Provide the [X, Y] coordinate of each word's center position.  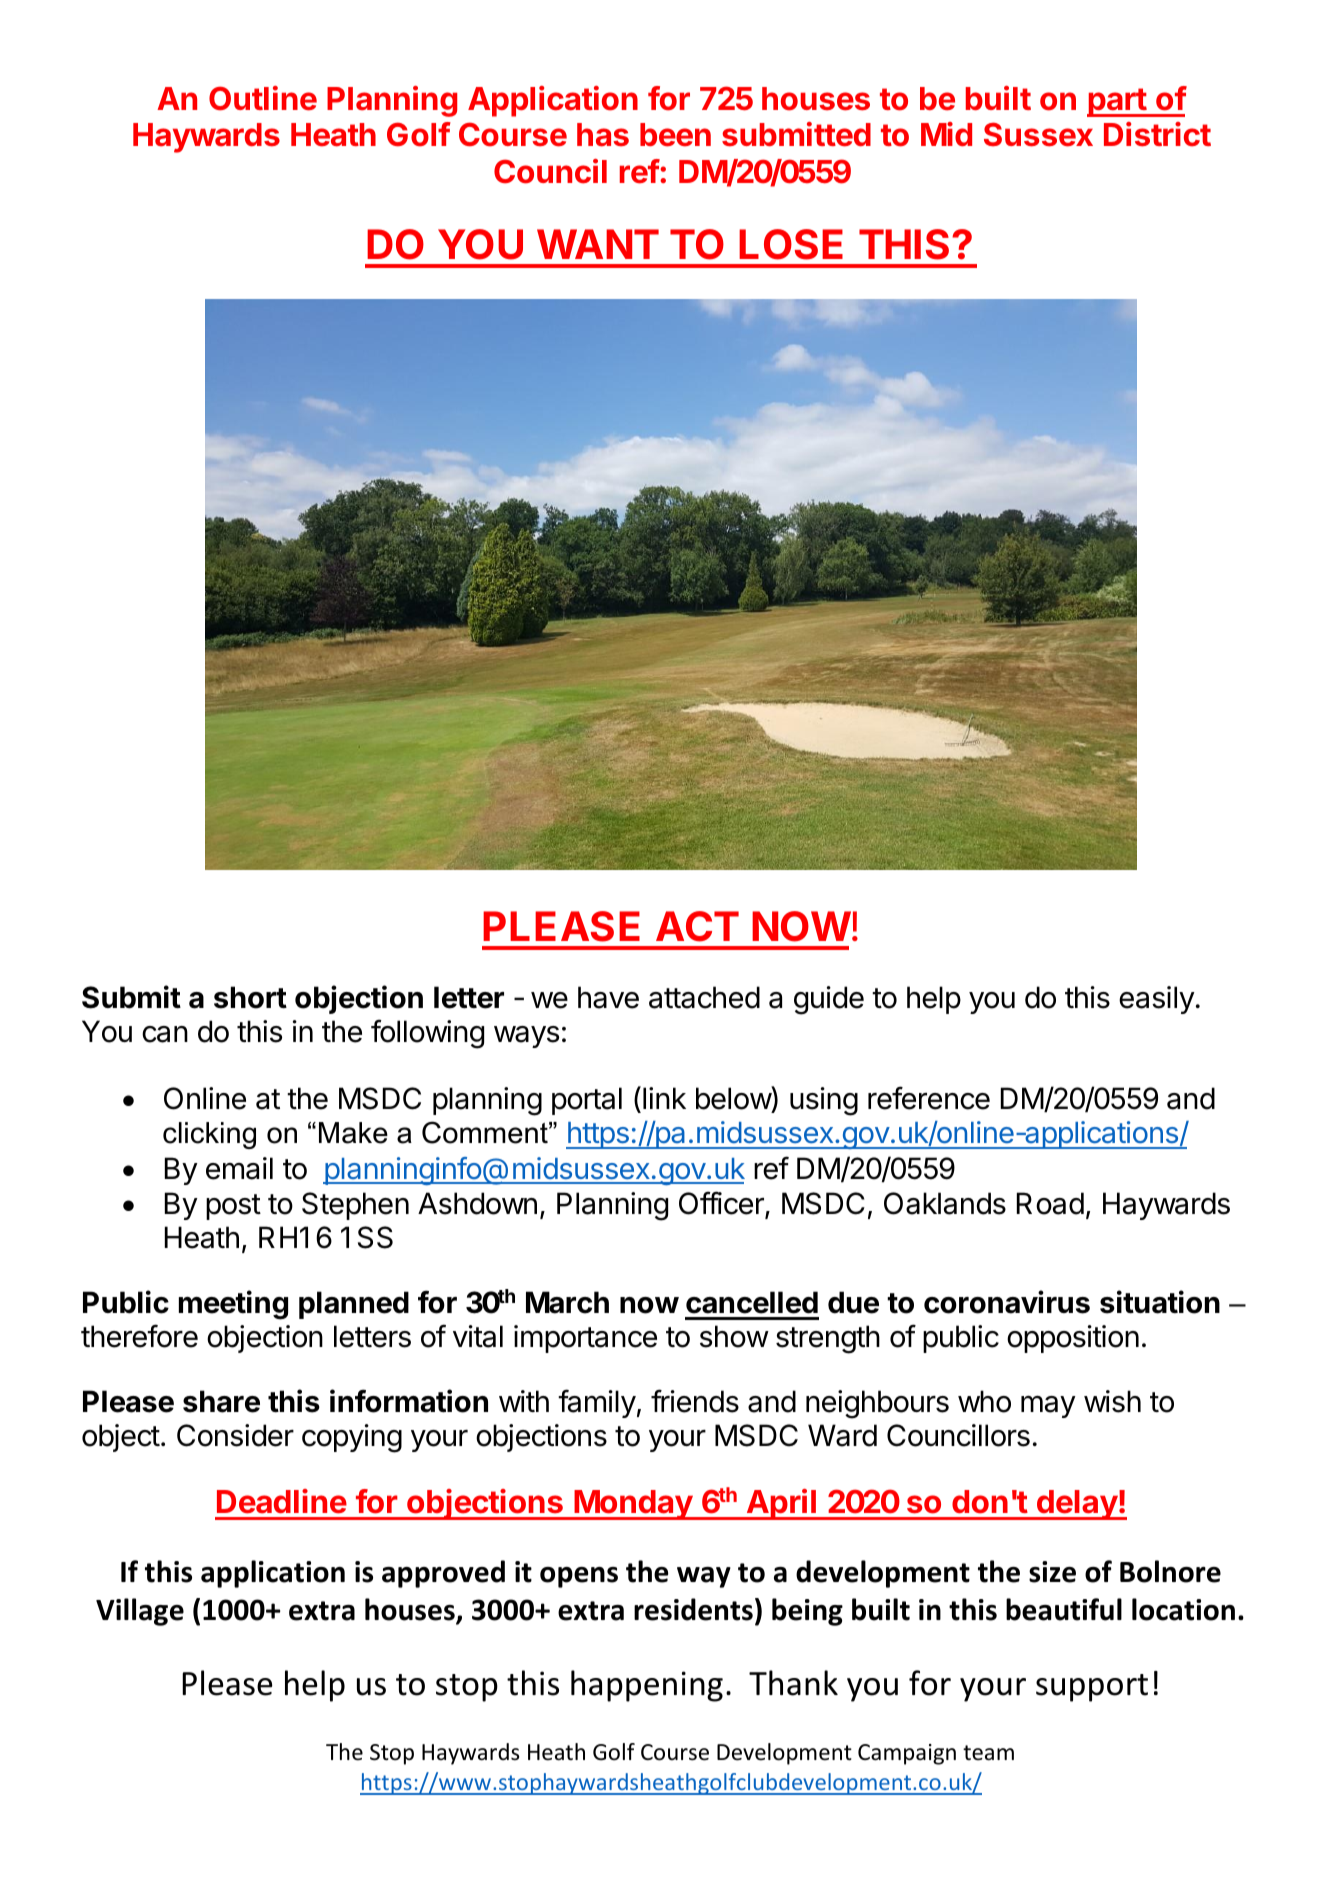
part [1117, 102]
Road [1050, 1203]
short [250, 997]
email [239, 1168]
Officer [722, 1204]
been [675, 135]
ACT [697, 926]
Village [140, 1612]
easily [1157, 1000]
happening [647, 1686]
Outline [263, 98]
